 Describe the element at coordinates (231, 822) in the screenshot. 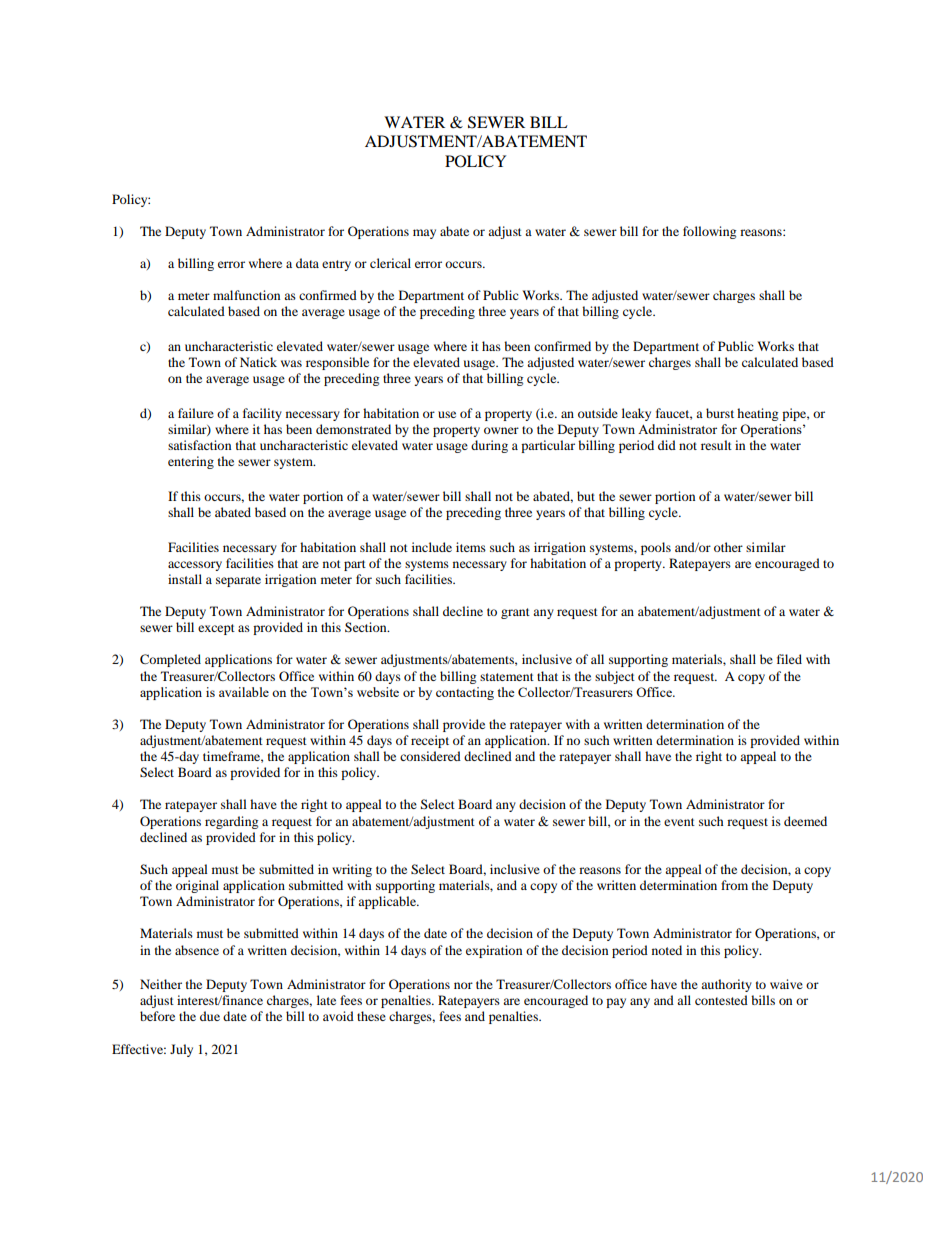

I see `regarding` at that location.
